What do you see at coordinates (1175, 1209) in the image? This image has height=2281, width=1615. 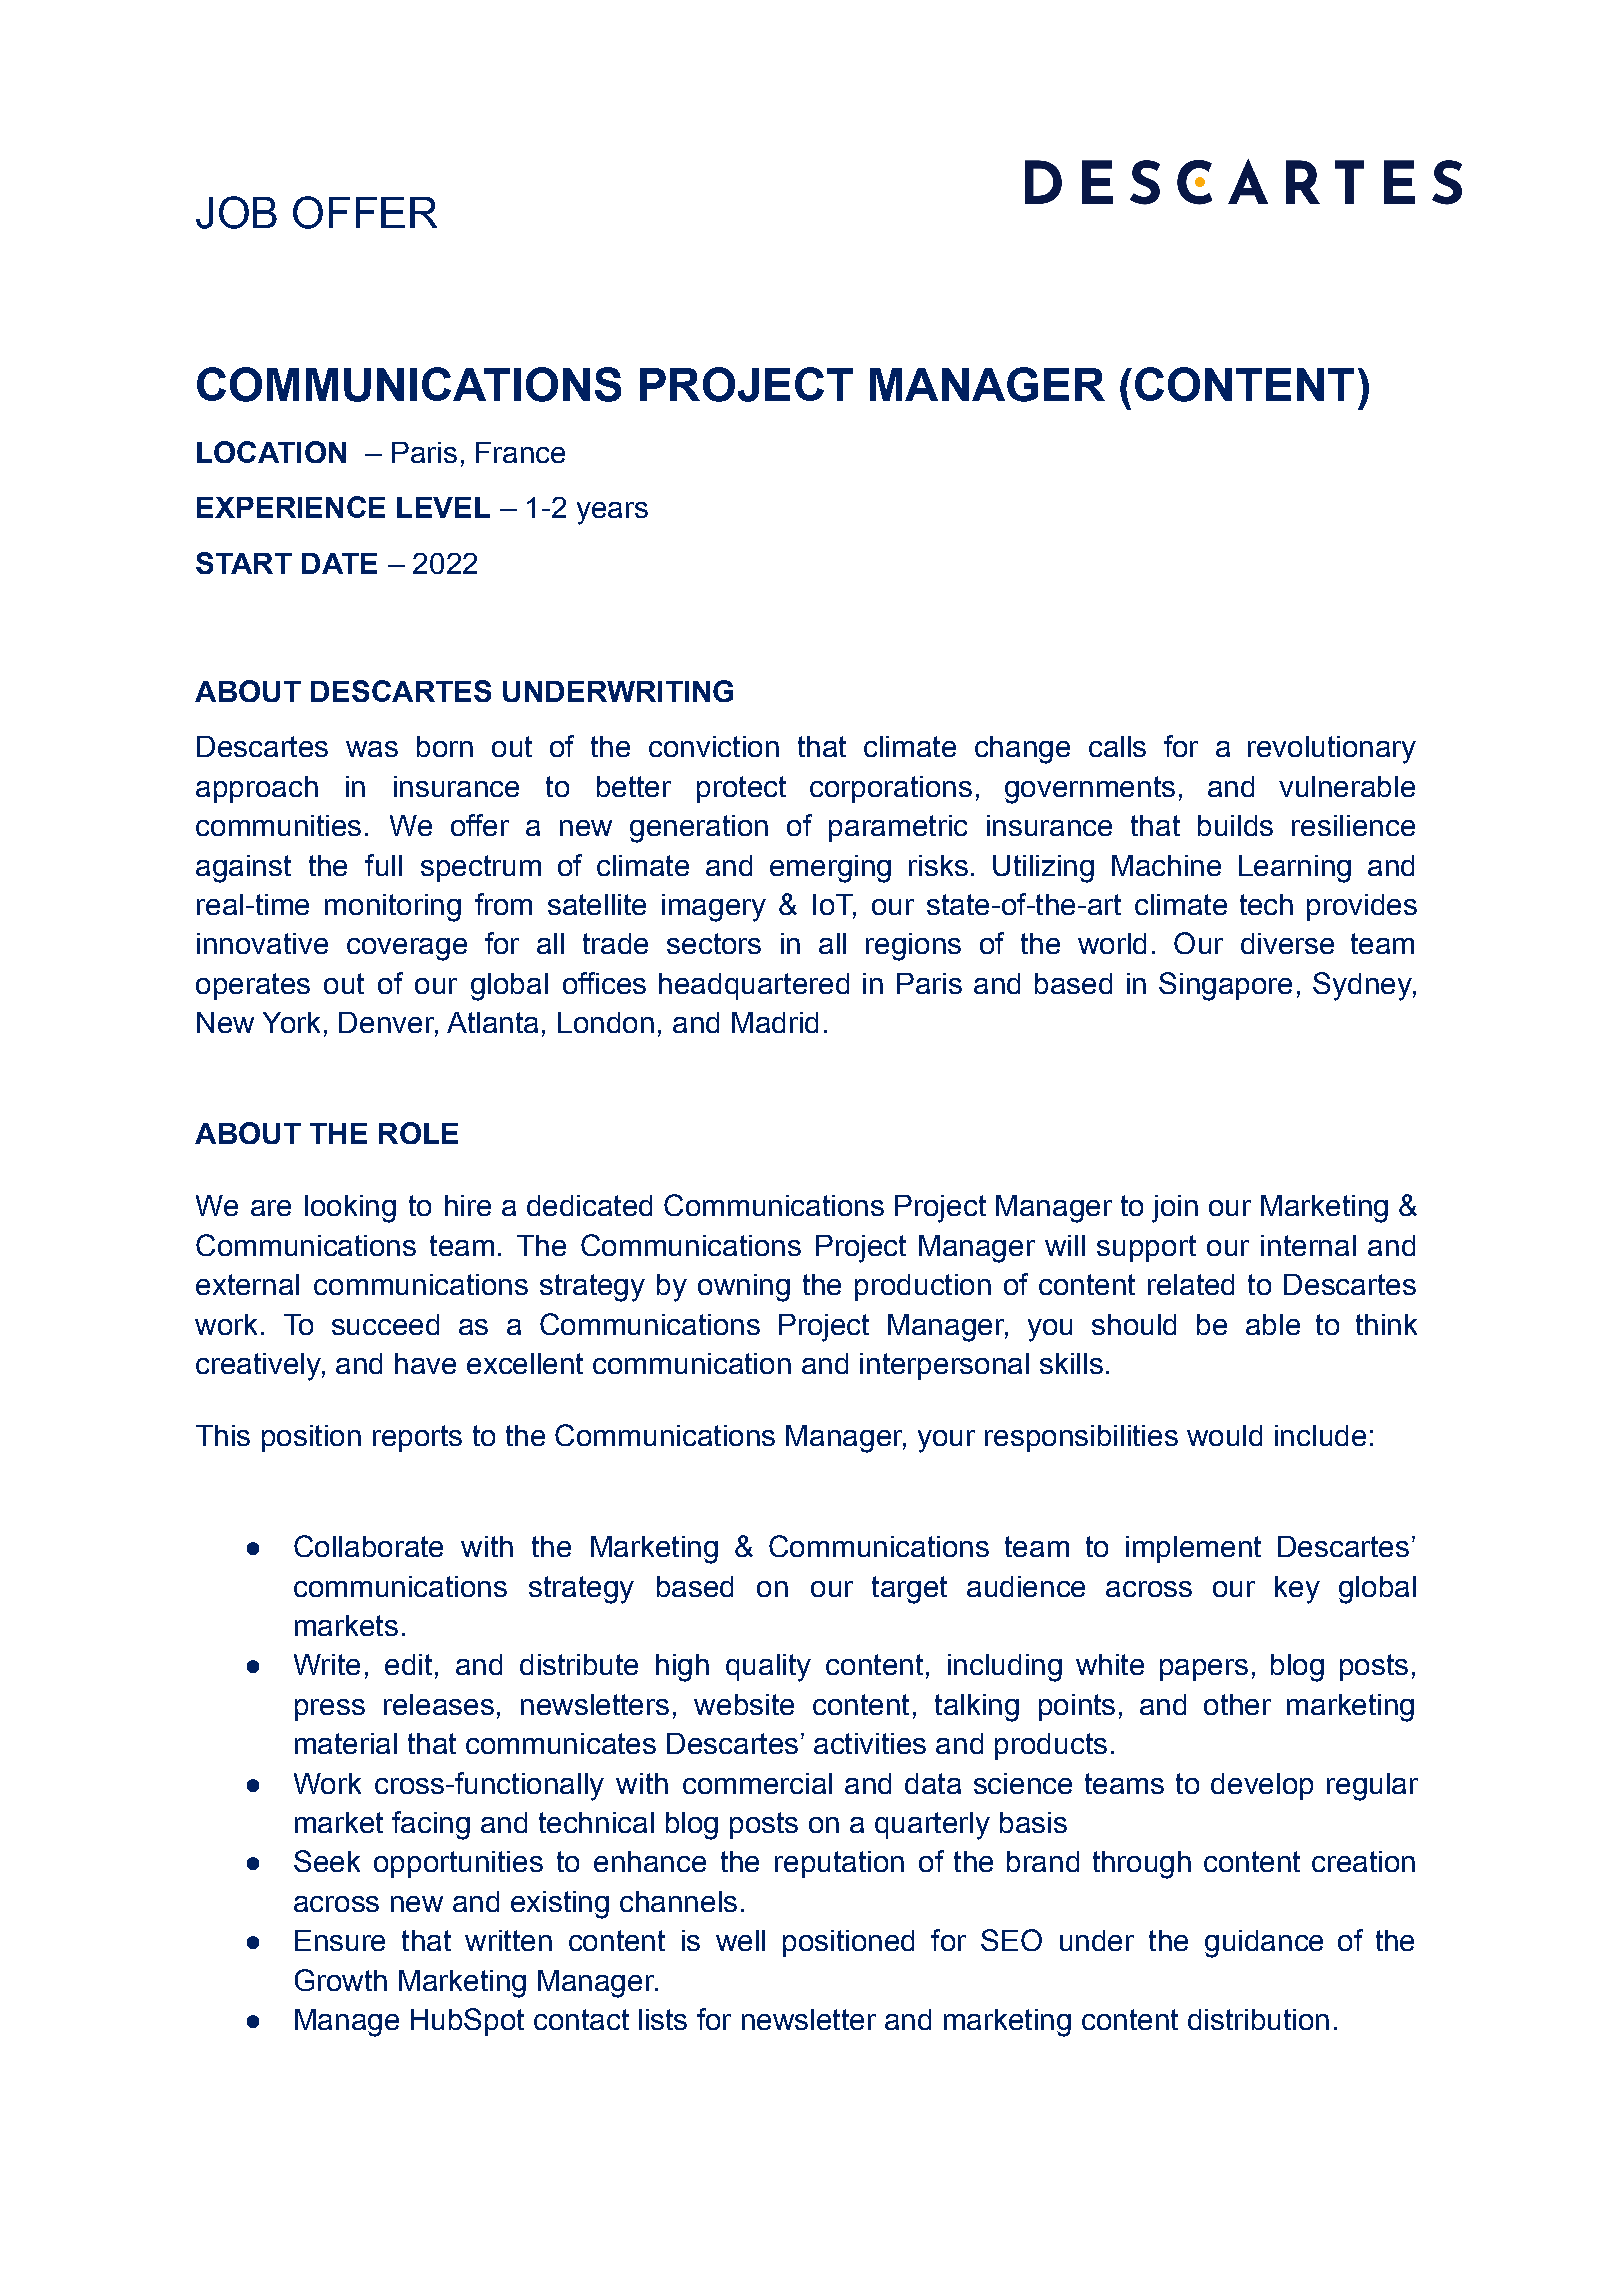 I see `join` at bounding box center [1175, 1209].
